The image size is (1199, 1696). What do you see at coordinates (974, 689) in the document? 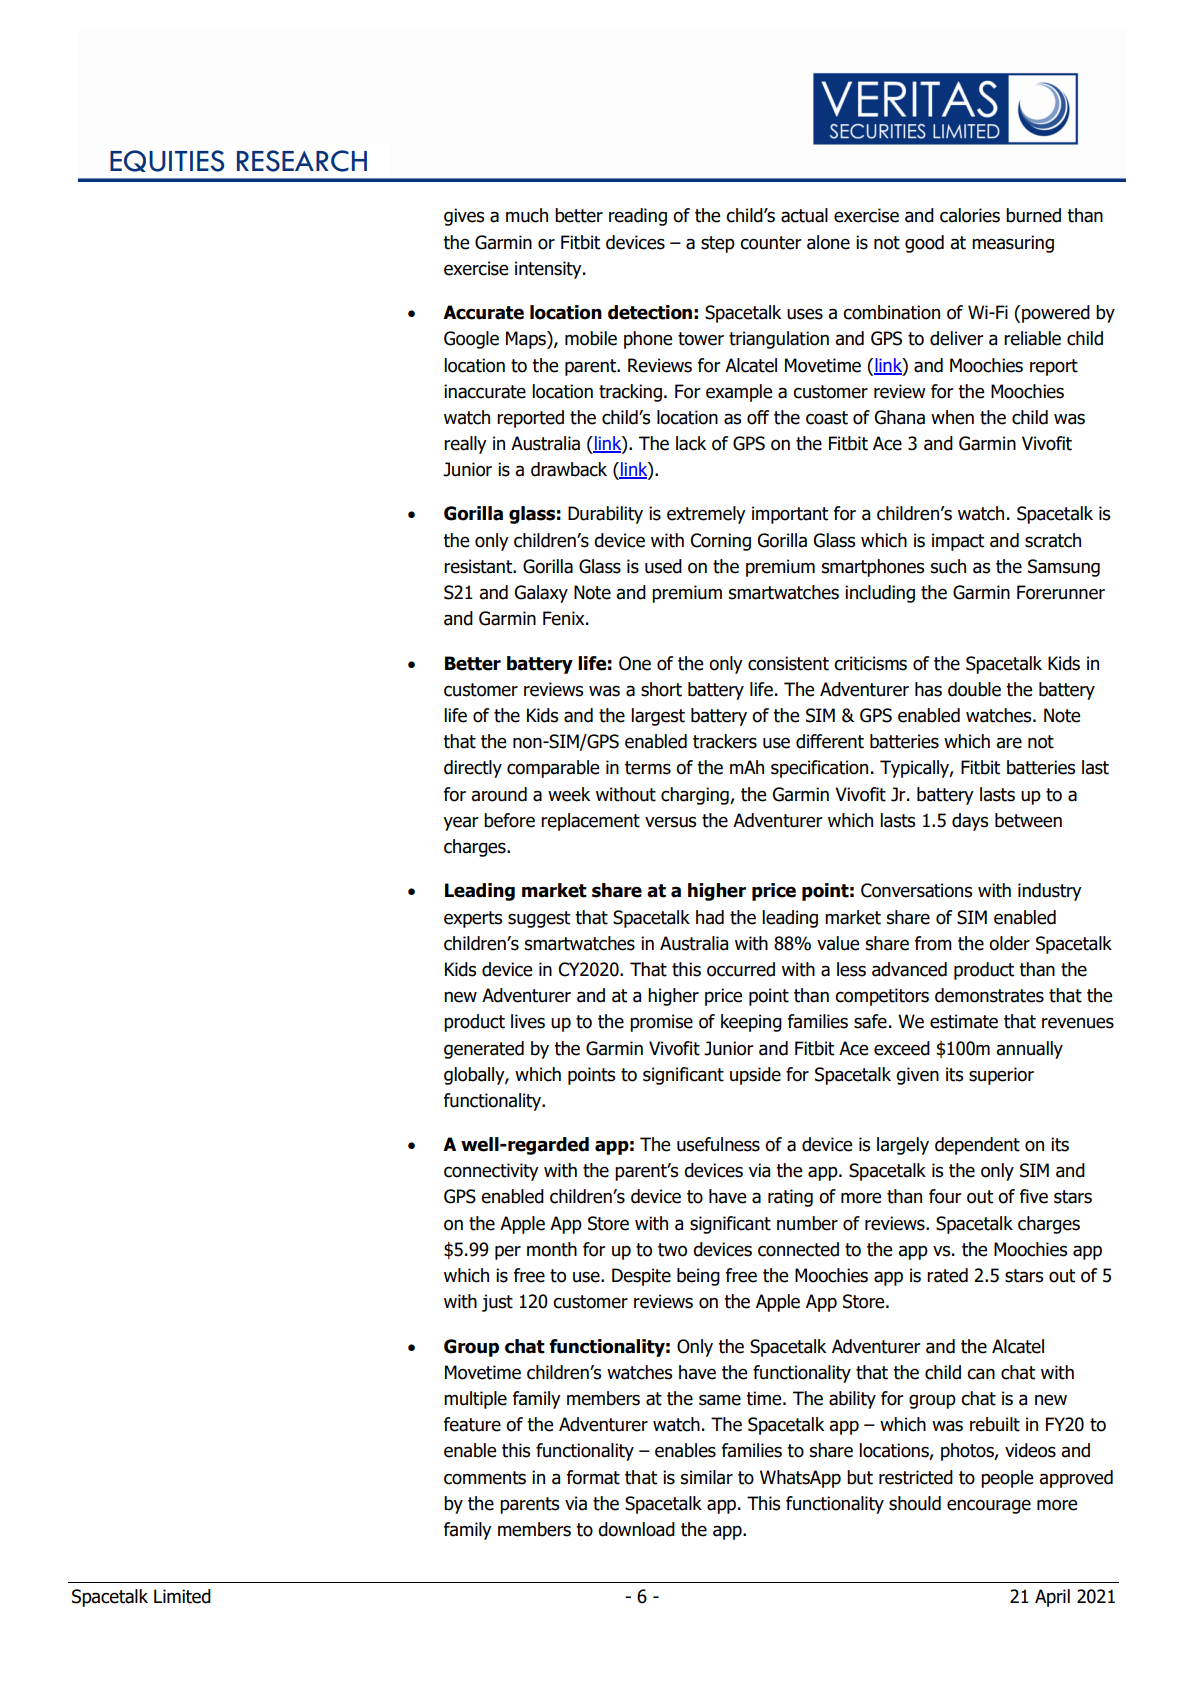
I see `double` at bounding box center [974, 689].
